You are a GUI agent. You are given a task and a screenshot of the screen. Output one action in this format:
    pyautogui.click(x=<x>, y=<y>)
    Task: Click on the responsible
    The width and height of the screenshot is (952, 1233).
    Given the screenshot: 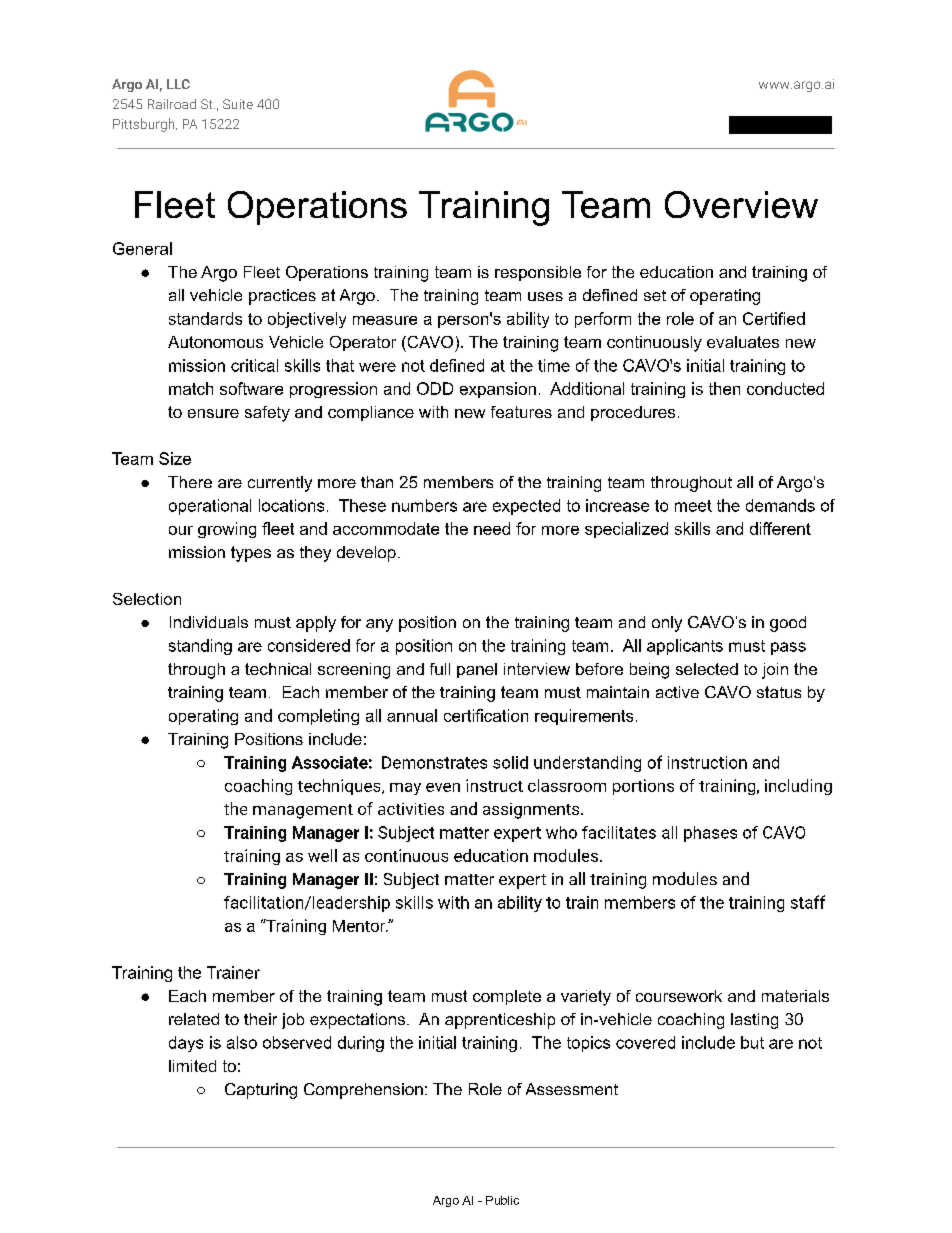 What is the action you would take?
    pyautogui.click(x=538, y=273)
